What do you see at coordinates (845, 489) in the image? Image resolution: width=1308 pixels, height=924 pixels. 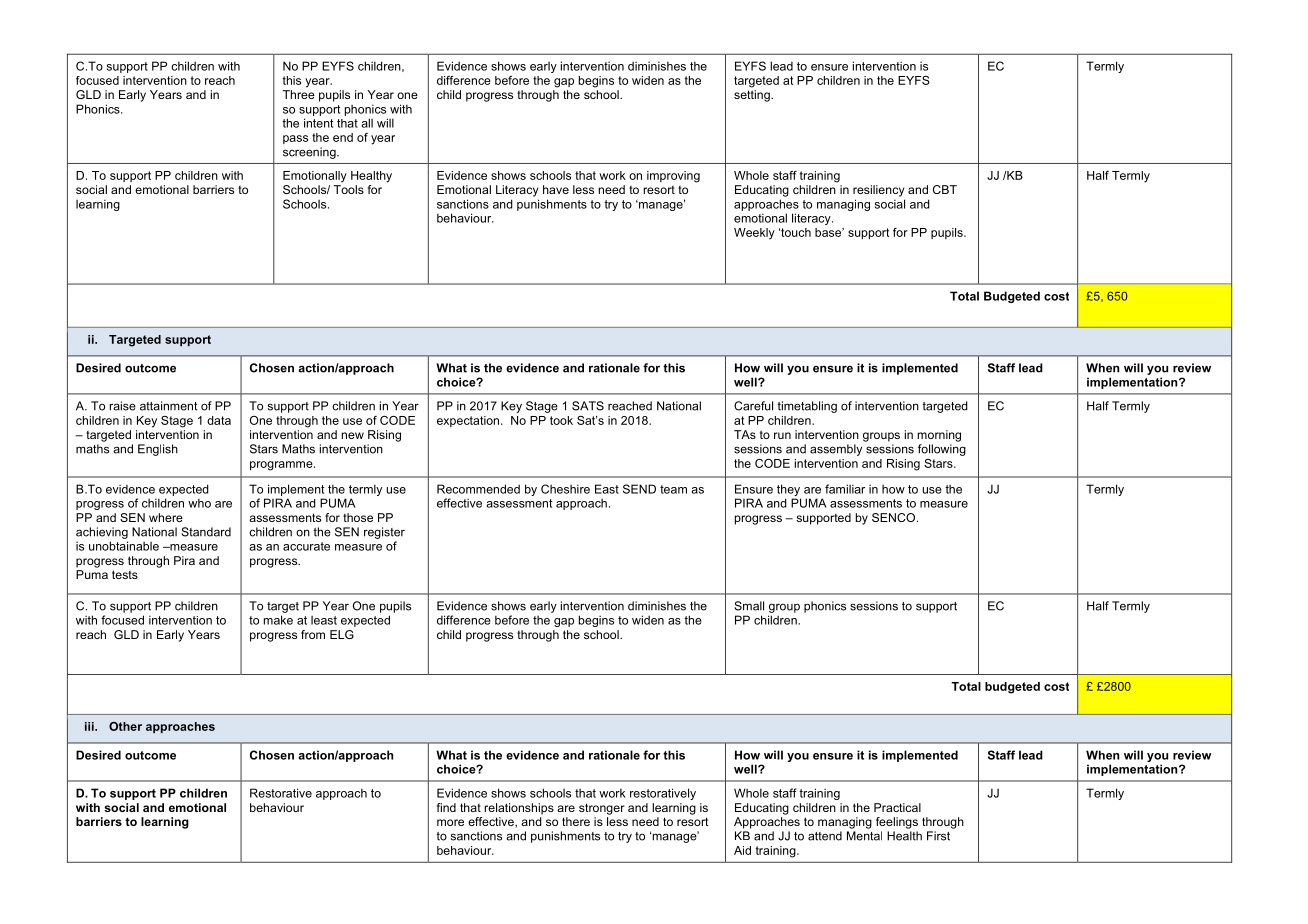 I see `familiar` at bounding box center [845, 489].
